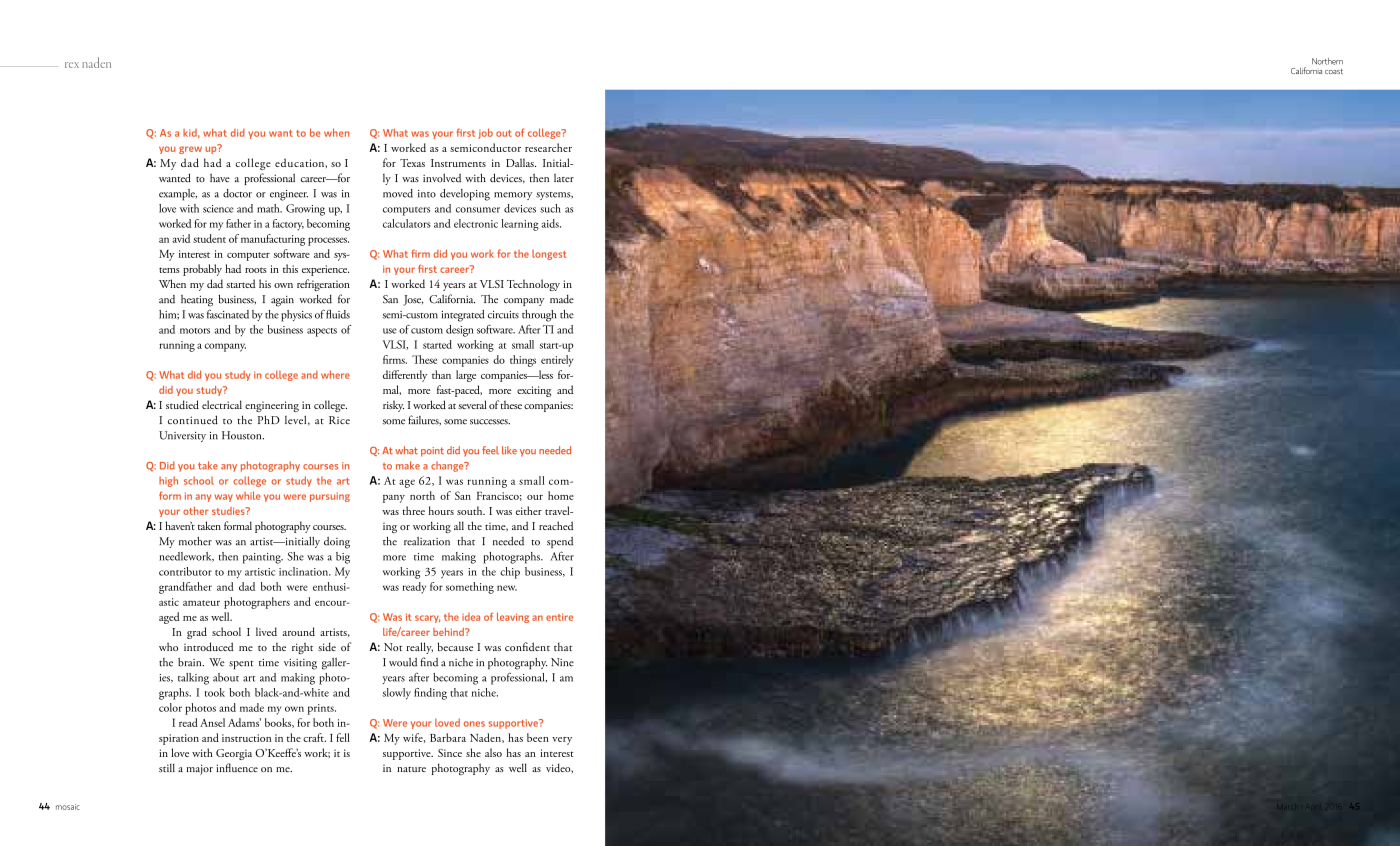  Describe the element at coordinates (1334, 71) in the screenshot. I see `coast` at that location.
